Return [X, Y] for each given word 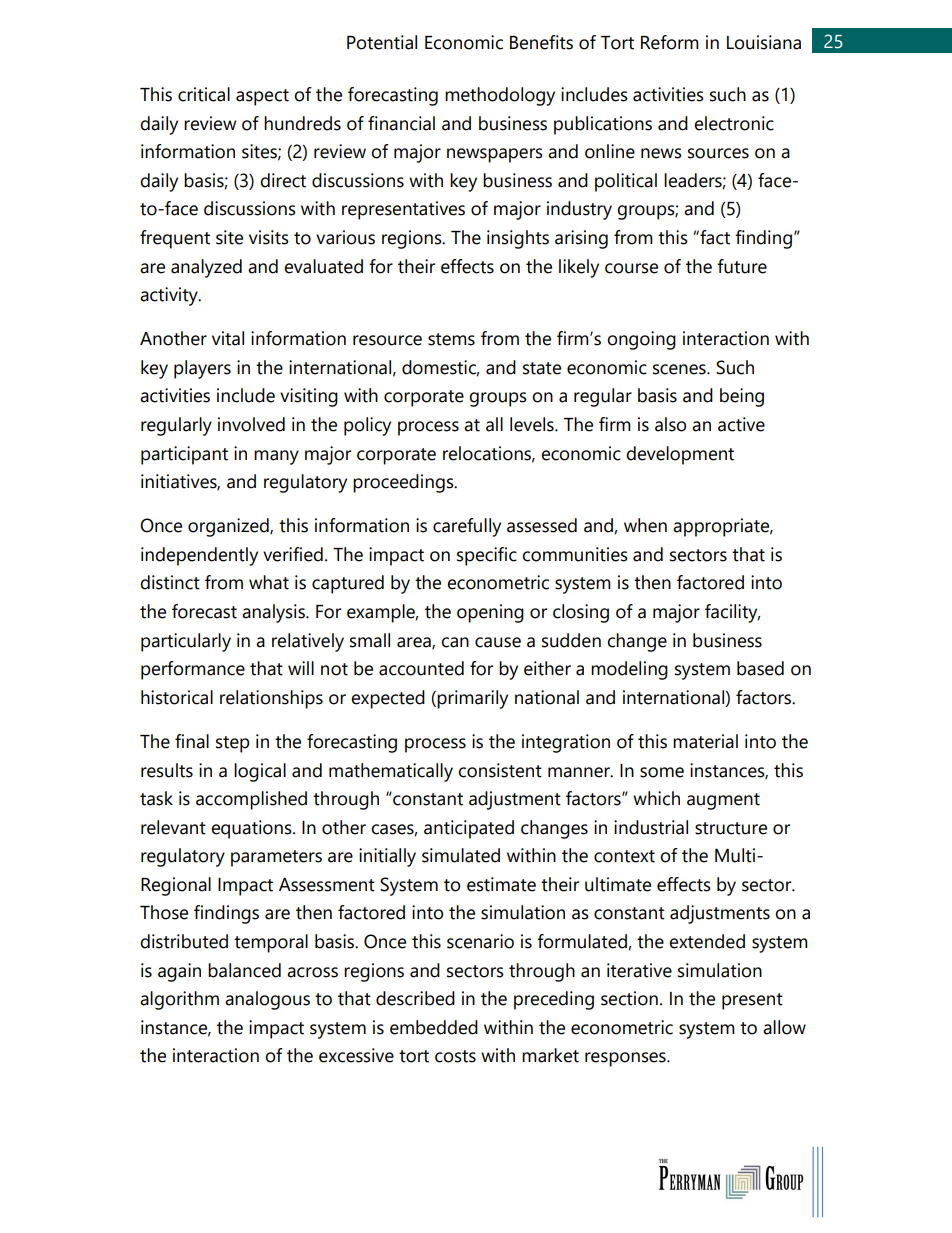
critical [204, 94]
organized [229, 527]
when [645, 525]
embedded [434, 1027]
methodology [500, 96]
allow [784, 1027]
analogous [267, 1000]
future [742, 266]
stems [451, 339]
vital [228, 338]
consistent [500, 770]
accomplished [251, 800]
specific [487, 556]
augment [723, 801]
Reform [670, 42]
